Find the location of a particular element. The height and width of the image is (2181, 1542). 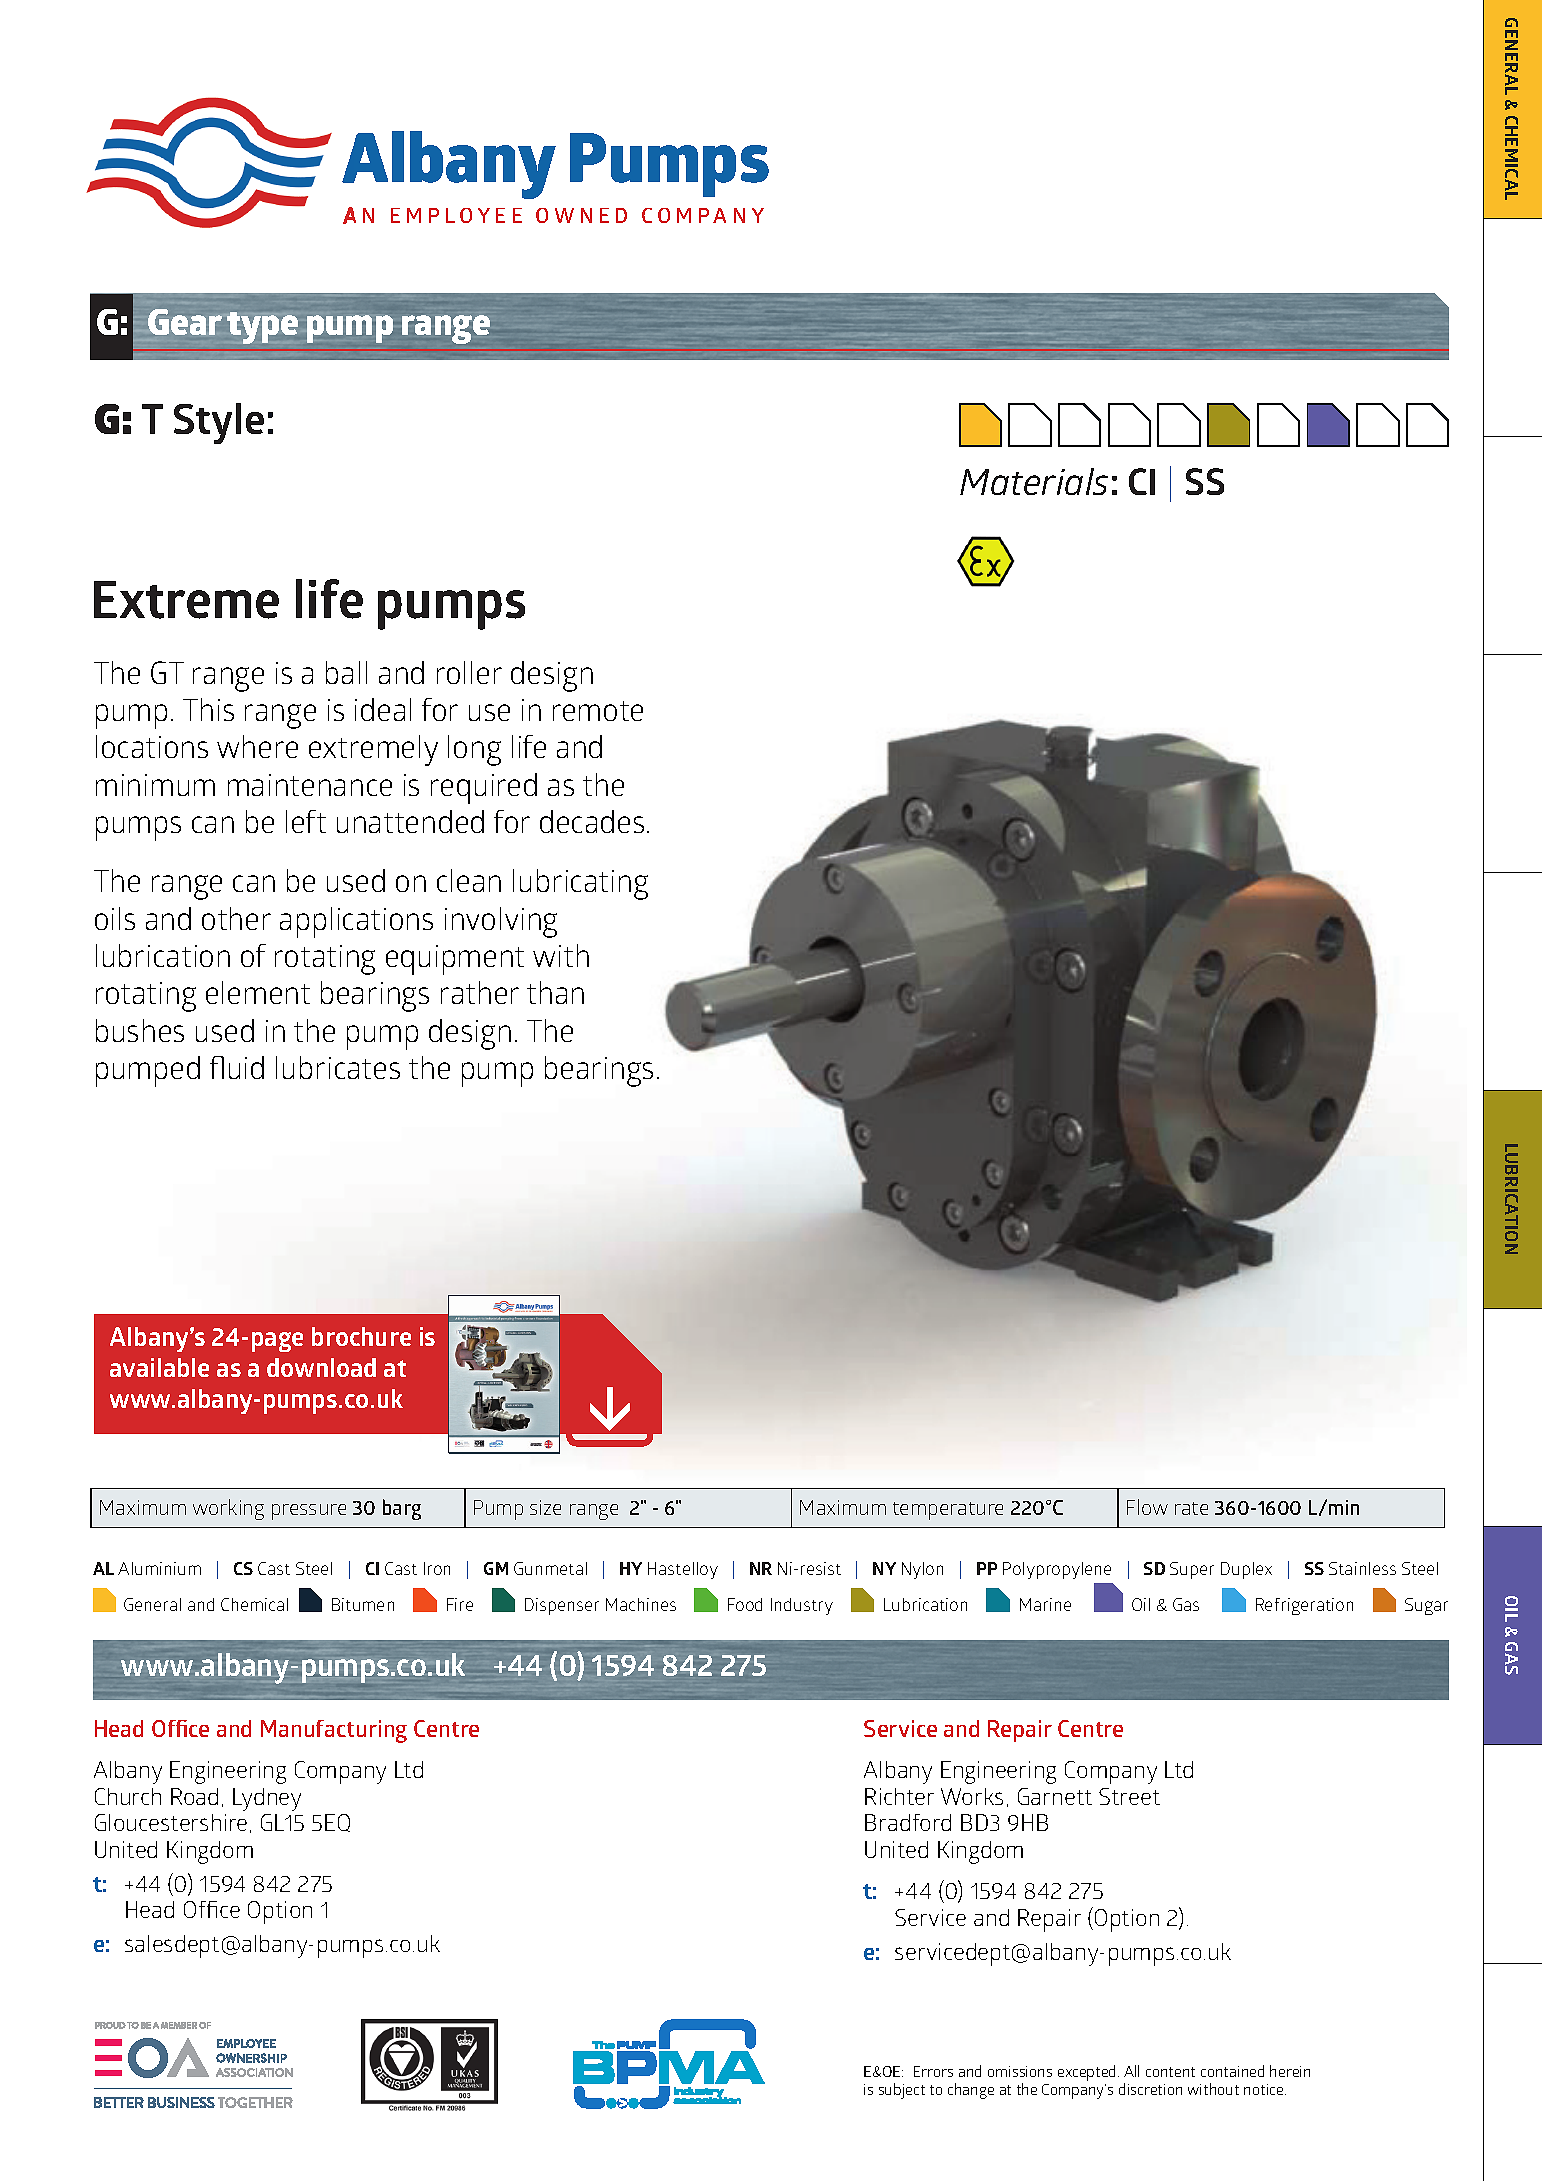

where is located at coordinates (257, 746).
